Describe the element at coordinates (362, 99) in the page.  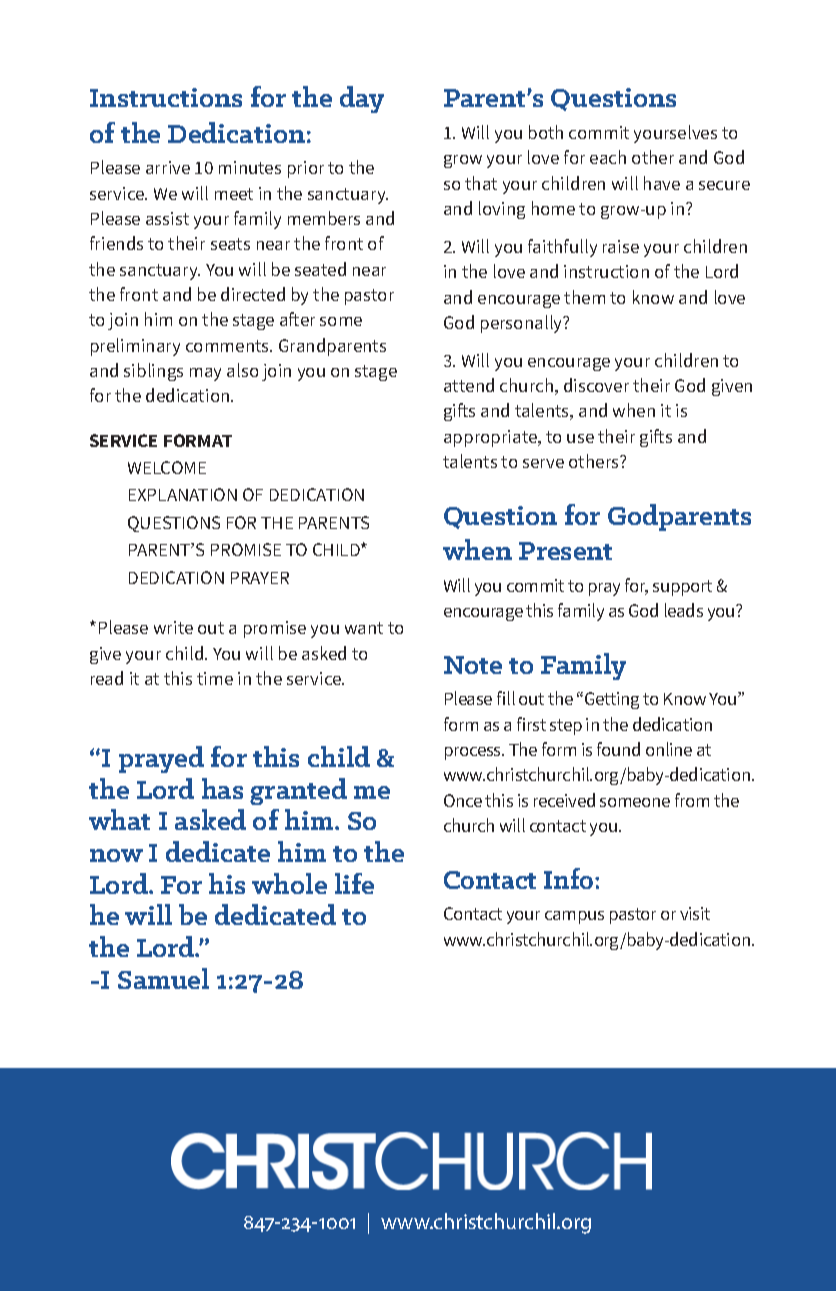
I see `day` at that location.
